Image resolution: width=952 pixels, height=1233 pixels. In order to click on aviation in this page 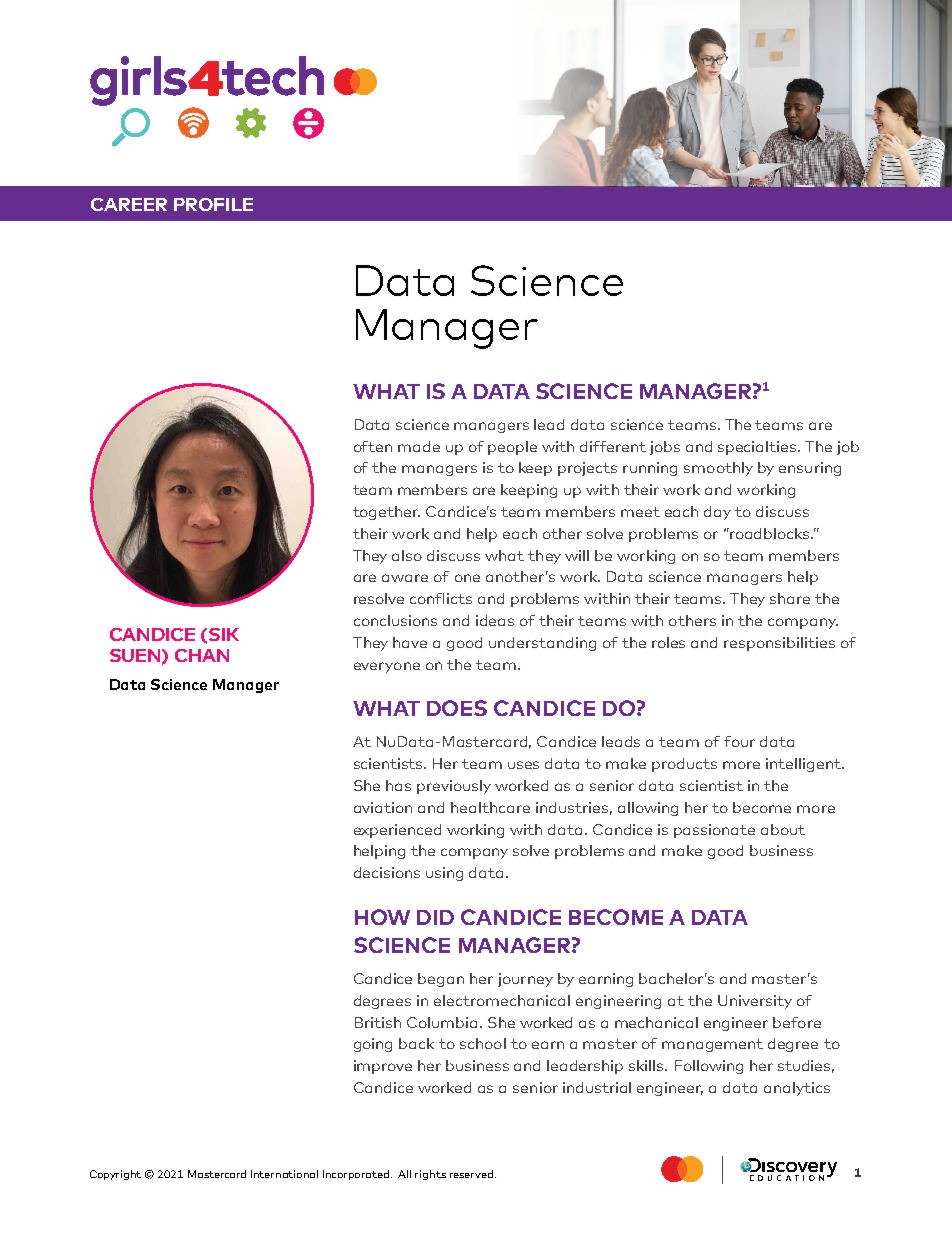, I will do `click(383, 807)`.
